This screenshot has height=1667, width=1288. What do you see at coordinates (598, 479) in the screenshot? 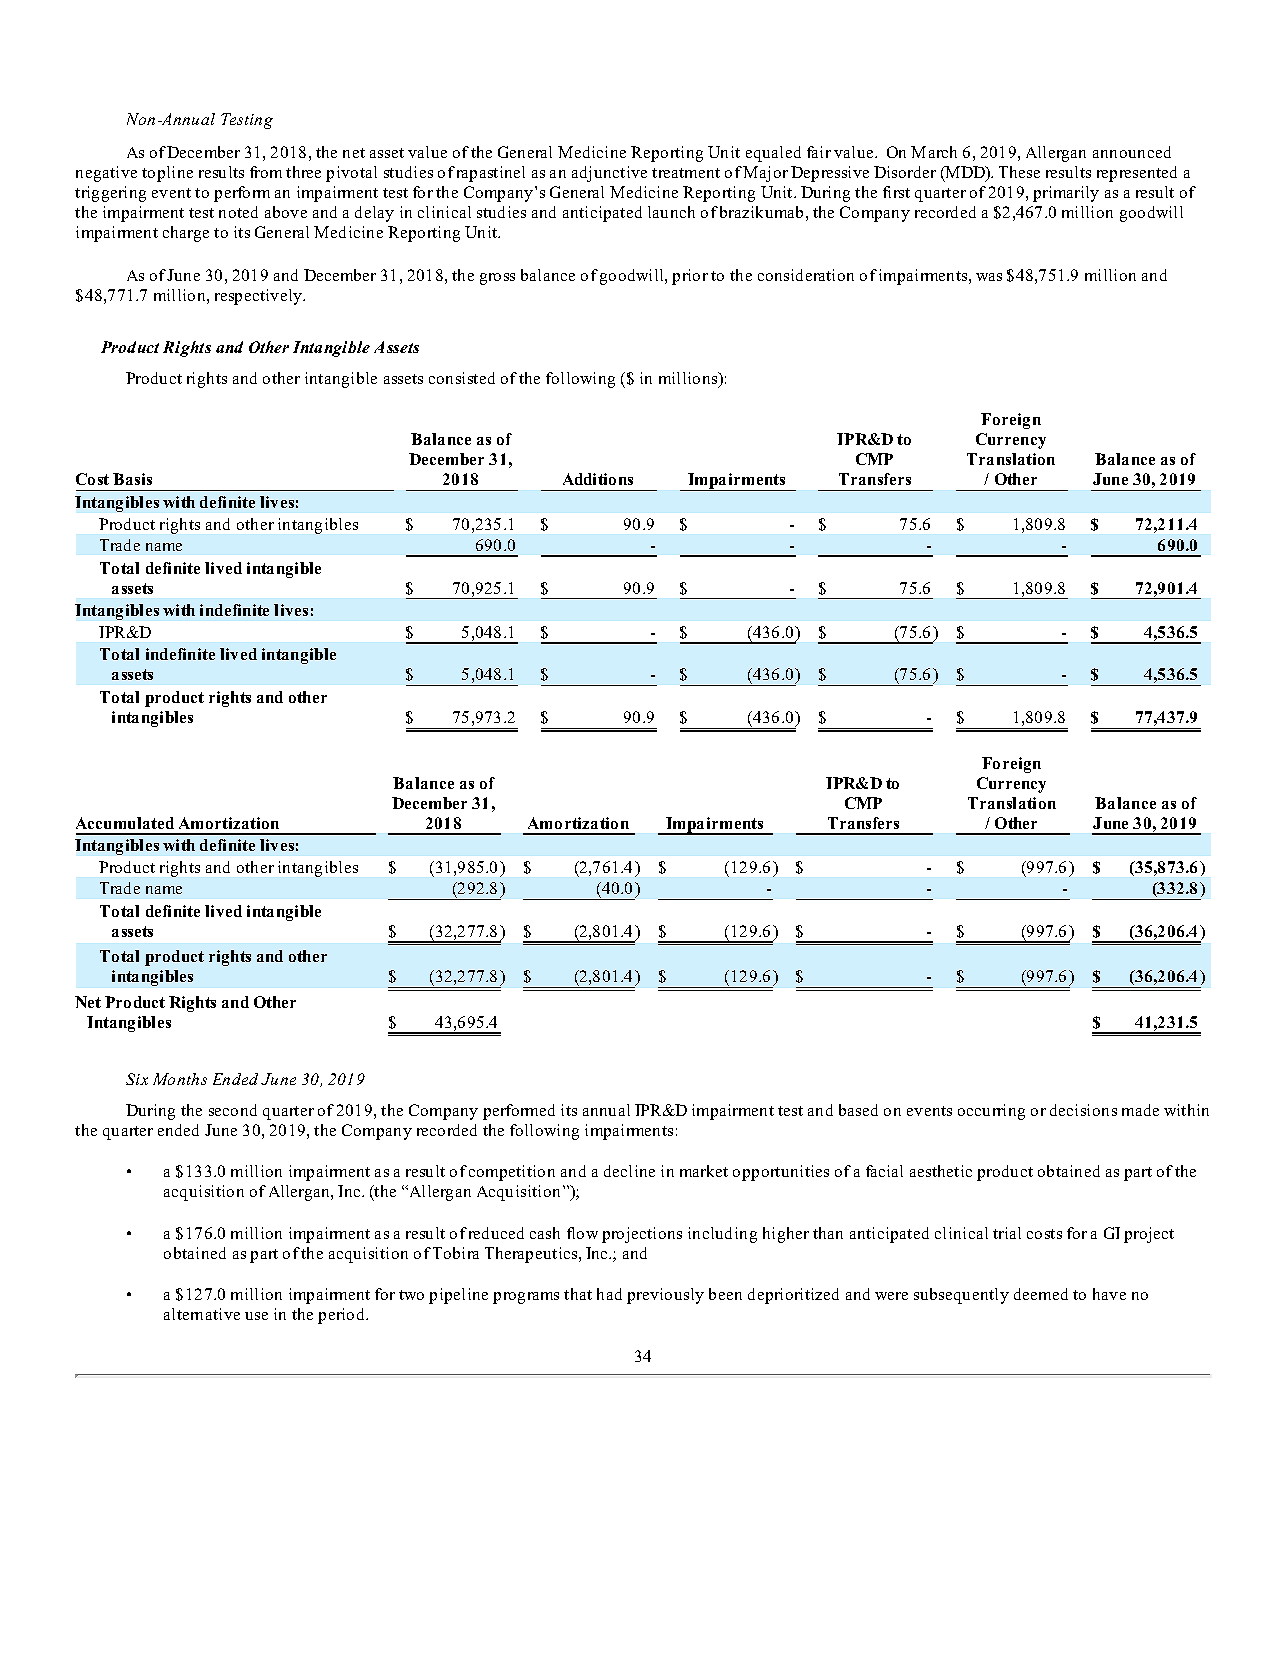
I see `Additions` at bounding box center [598, 479].
